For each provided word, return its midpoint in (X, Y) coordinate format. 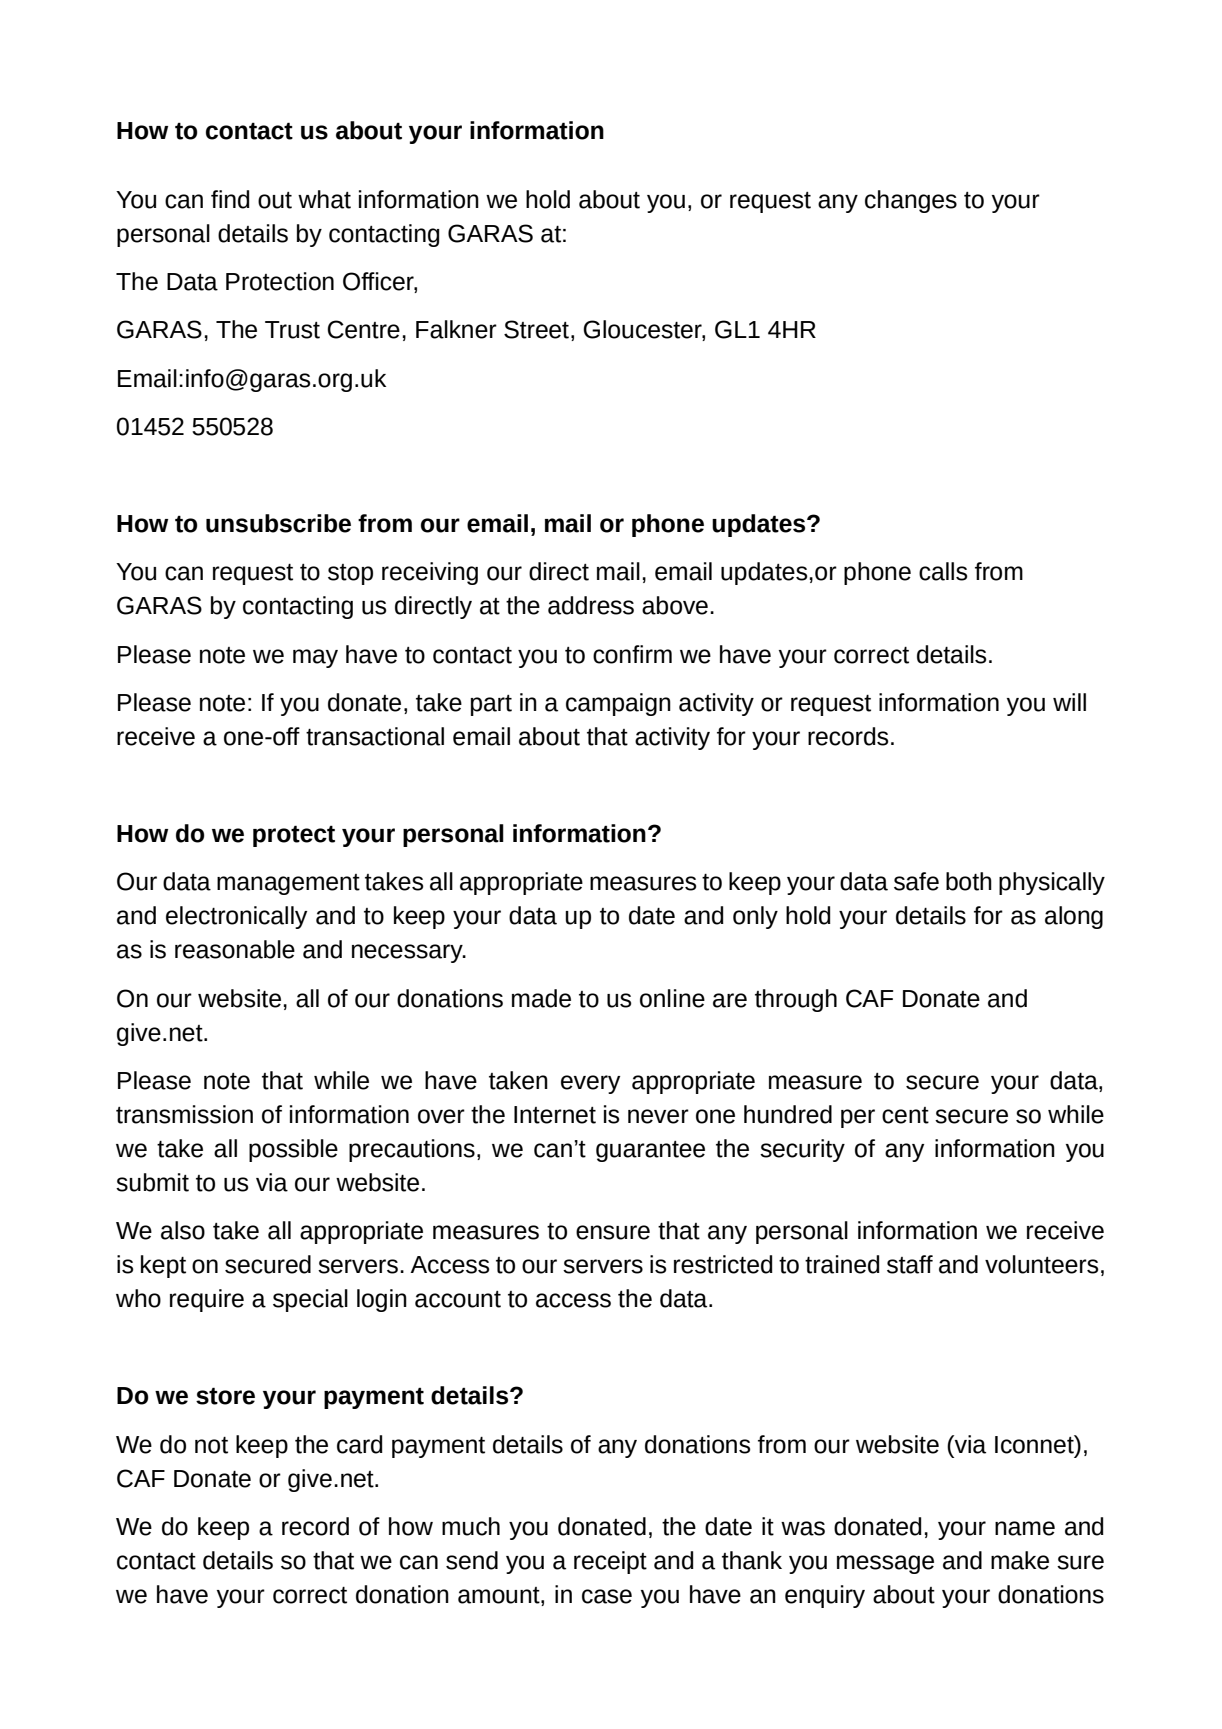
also (183, 1230)
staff (910, 1264)
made (541, 998)
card (360, 1444)
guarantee (650, 1151)
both (969, 881)
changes (911, 201)
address (591, 605)
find (230, 199)
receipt (610, 1562)
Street (536, 329)
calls (943, 571)
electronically (236, 917)
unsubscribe (278, 523)
